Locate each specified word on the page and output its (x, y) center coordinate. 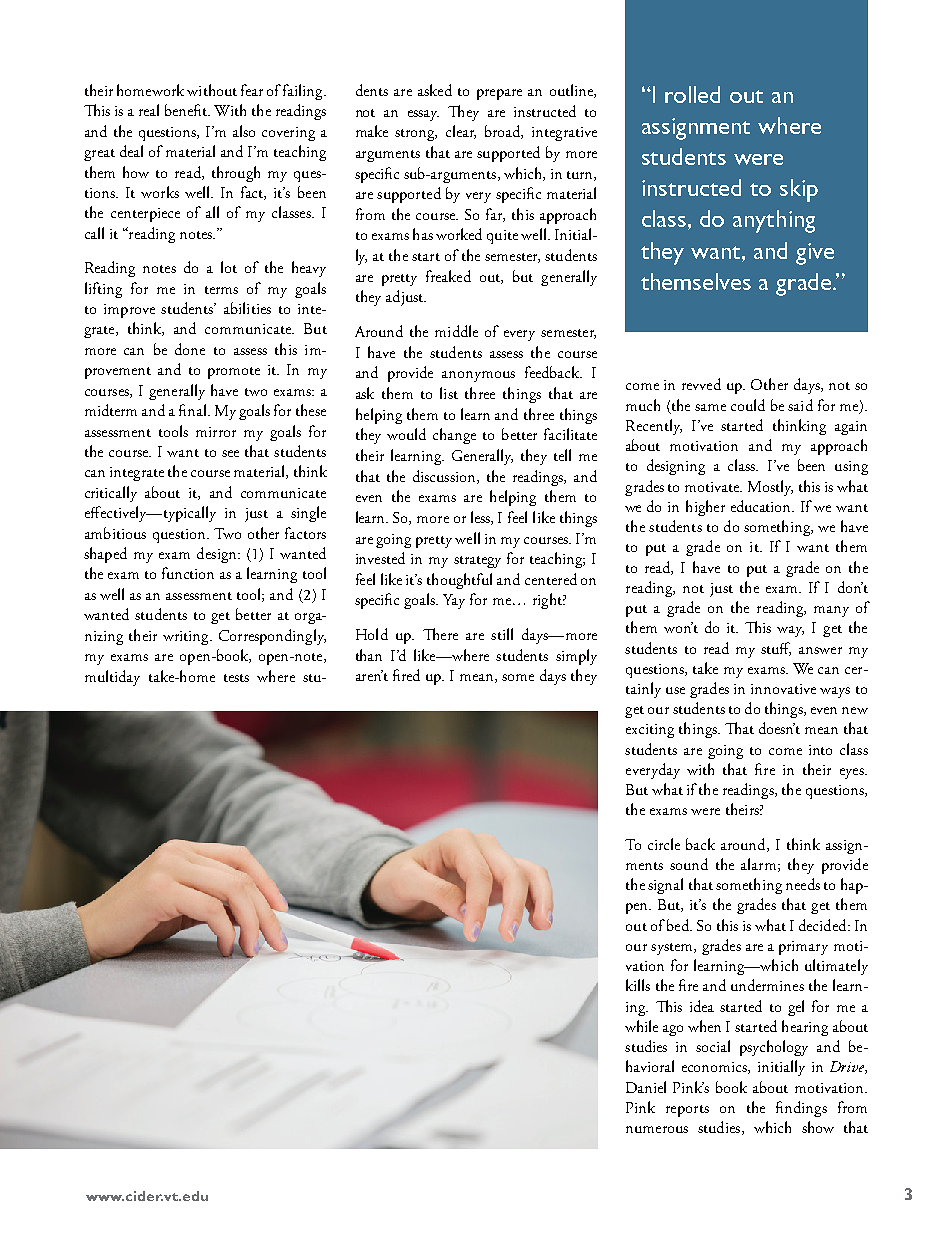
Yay (454, 601)
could (748, 405)
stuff (776, 649)
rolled (692, 94)
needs (803, 884)
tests (236, 678)
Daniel (646, 1087)
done (190, 349)
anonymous (478, 376)
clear (461, 132)
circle (664, 844)
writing (187, 638)
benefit (187, 110)
